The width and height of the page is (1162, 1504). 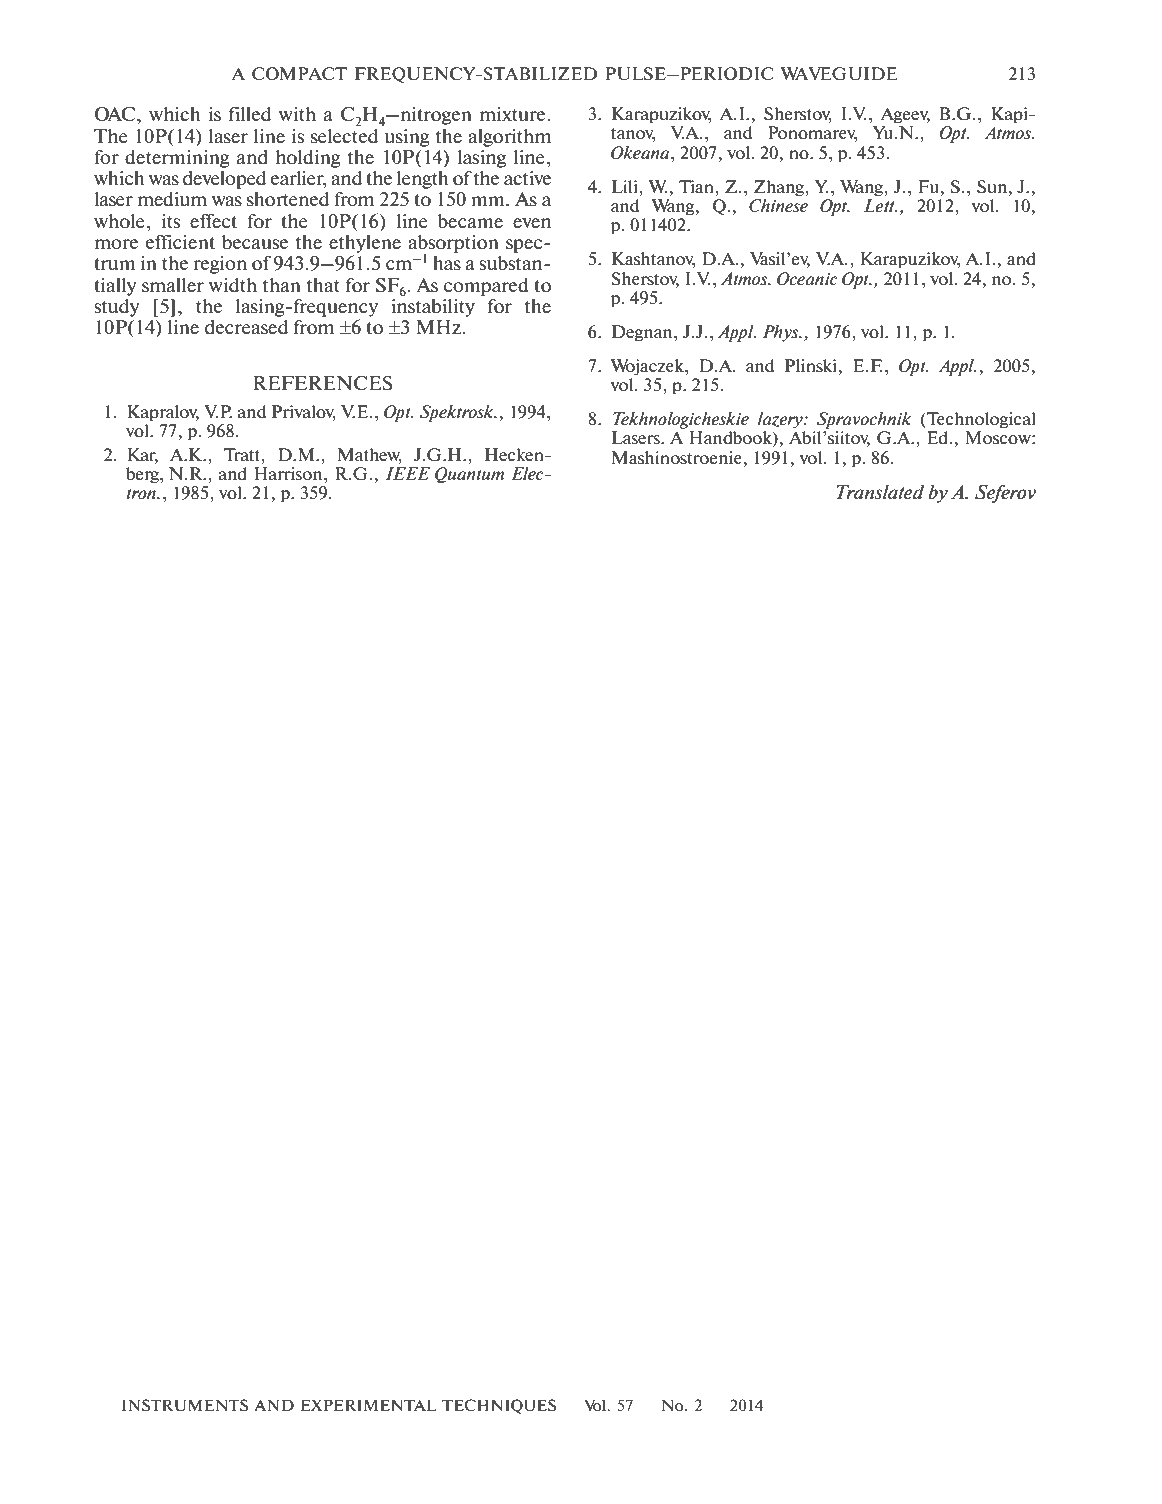 What do you see at coordinates (407, 473) in the page?
I see `IEEE` at bounding box center [407, 473].
